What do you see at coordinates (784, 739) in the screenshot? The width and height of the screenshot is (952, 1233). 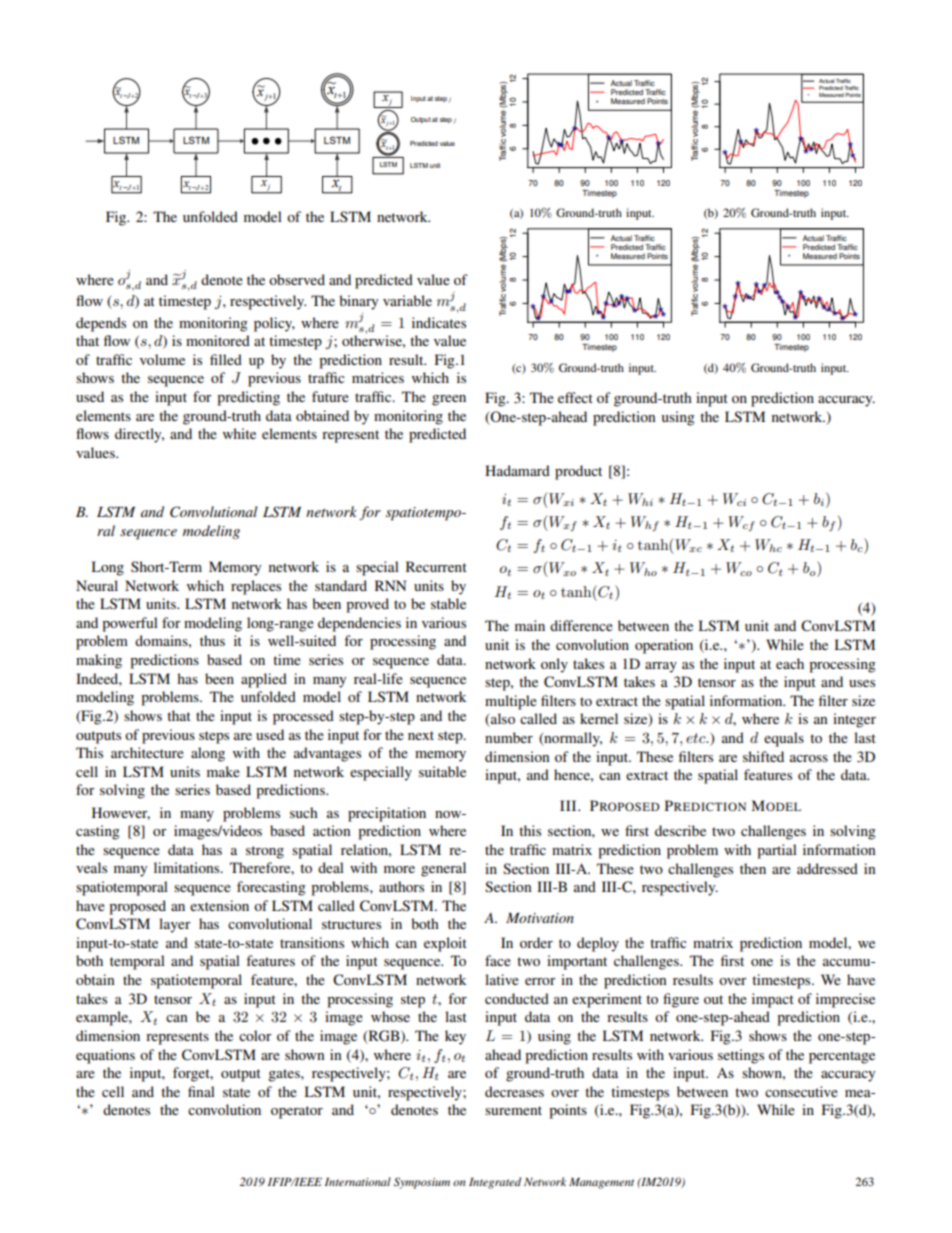 I see `equals` at bounding box center [784, 739].
